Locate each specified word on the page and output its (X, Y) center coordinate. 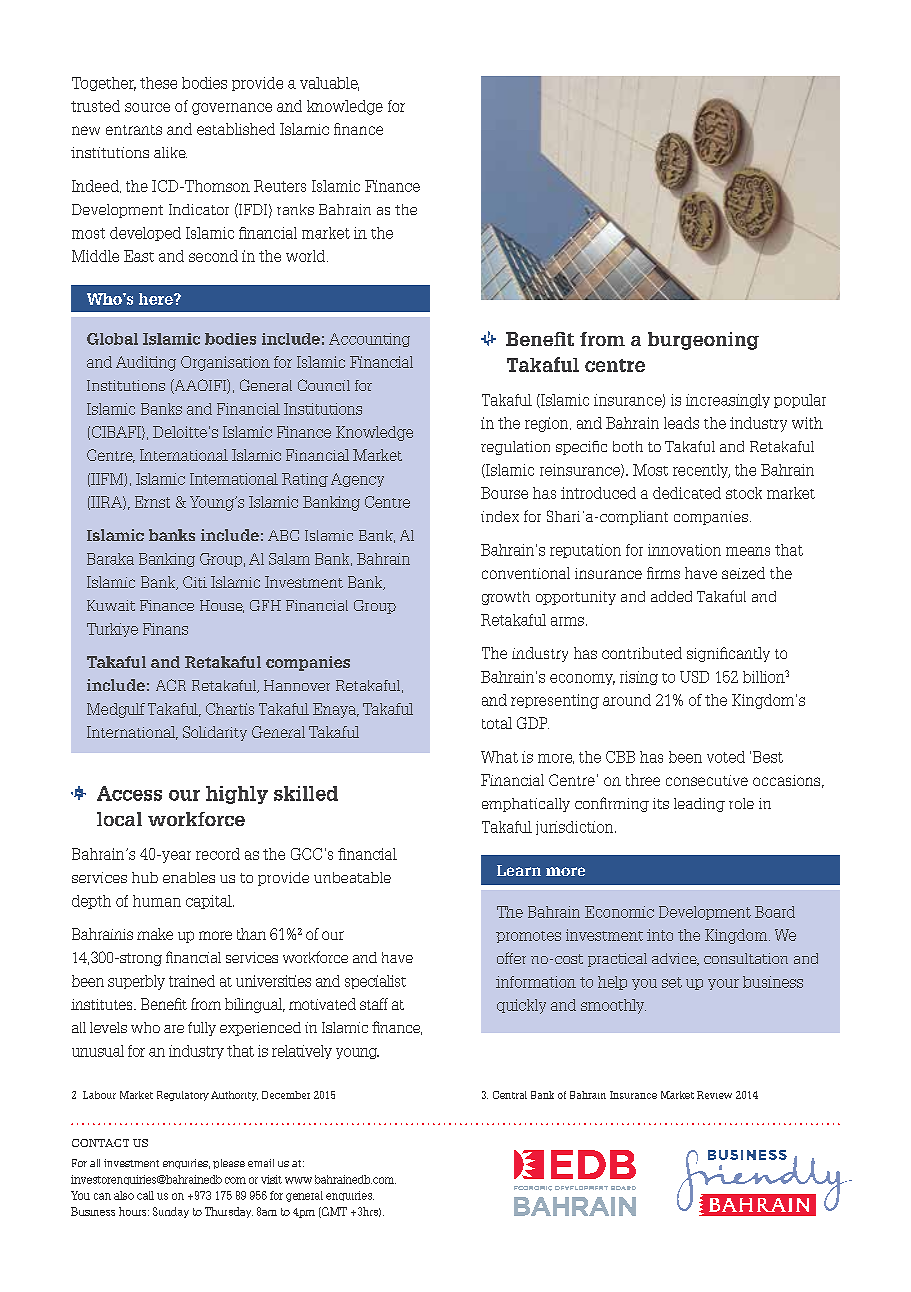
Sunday (171, 1212)
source (147, 107)
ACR (171, 685)
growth (506, 598)
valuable (329, 84)
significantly (728, 654)
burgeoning (703, 341)
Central (510, 1095)
